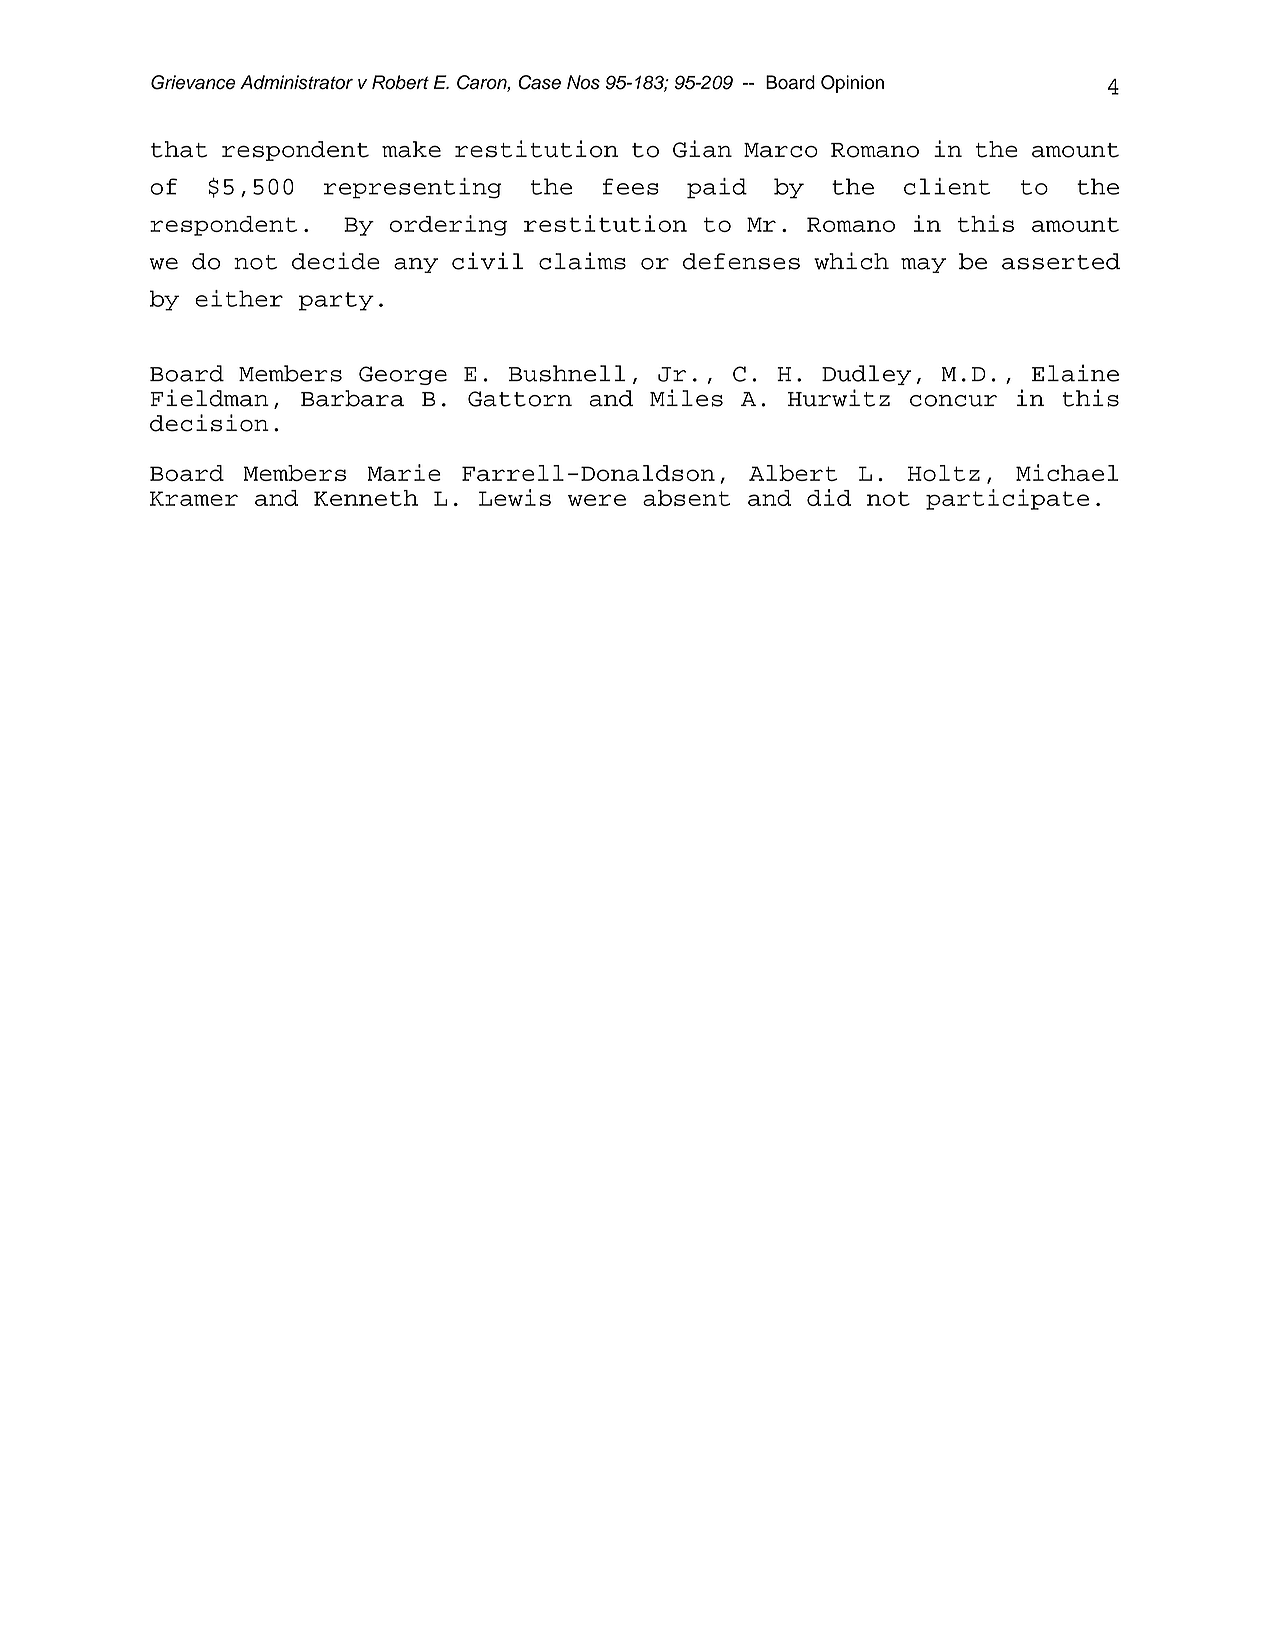  I want to click on Kenneth, so click(366, 498).
